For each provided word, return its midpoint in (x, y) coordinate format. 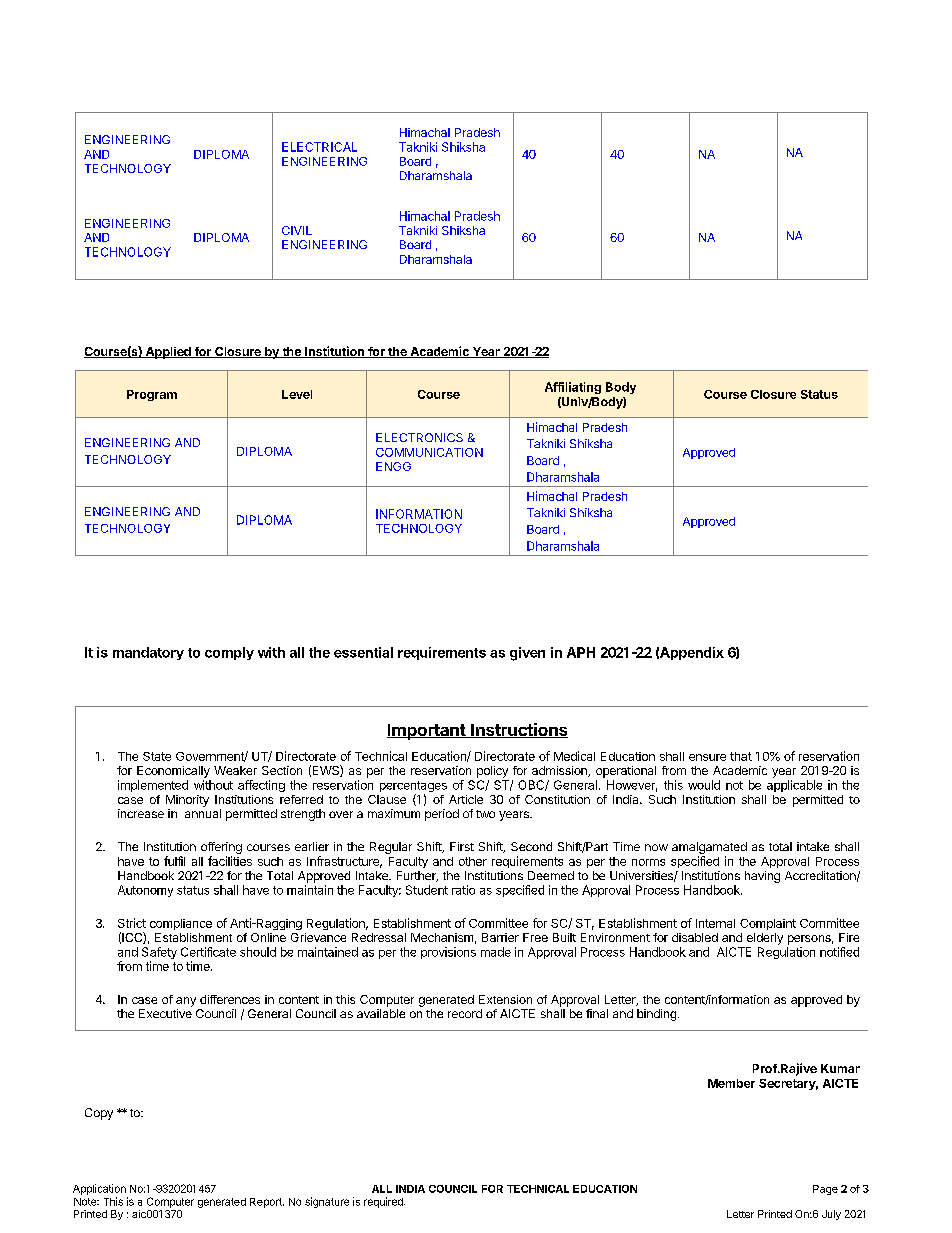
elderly (765, 939)
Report (267, 1203)
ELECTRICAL (319, 147)
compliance (181, 924)
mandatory (148, 653)
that (741, 756)
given (527, 654)
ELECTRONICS (419, 437)
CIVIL (297, 230)
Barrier (500, 937)
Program (152, 395)
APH (581, 652)
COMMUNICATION (429, 452)
